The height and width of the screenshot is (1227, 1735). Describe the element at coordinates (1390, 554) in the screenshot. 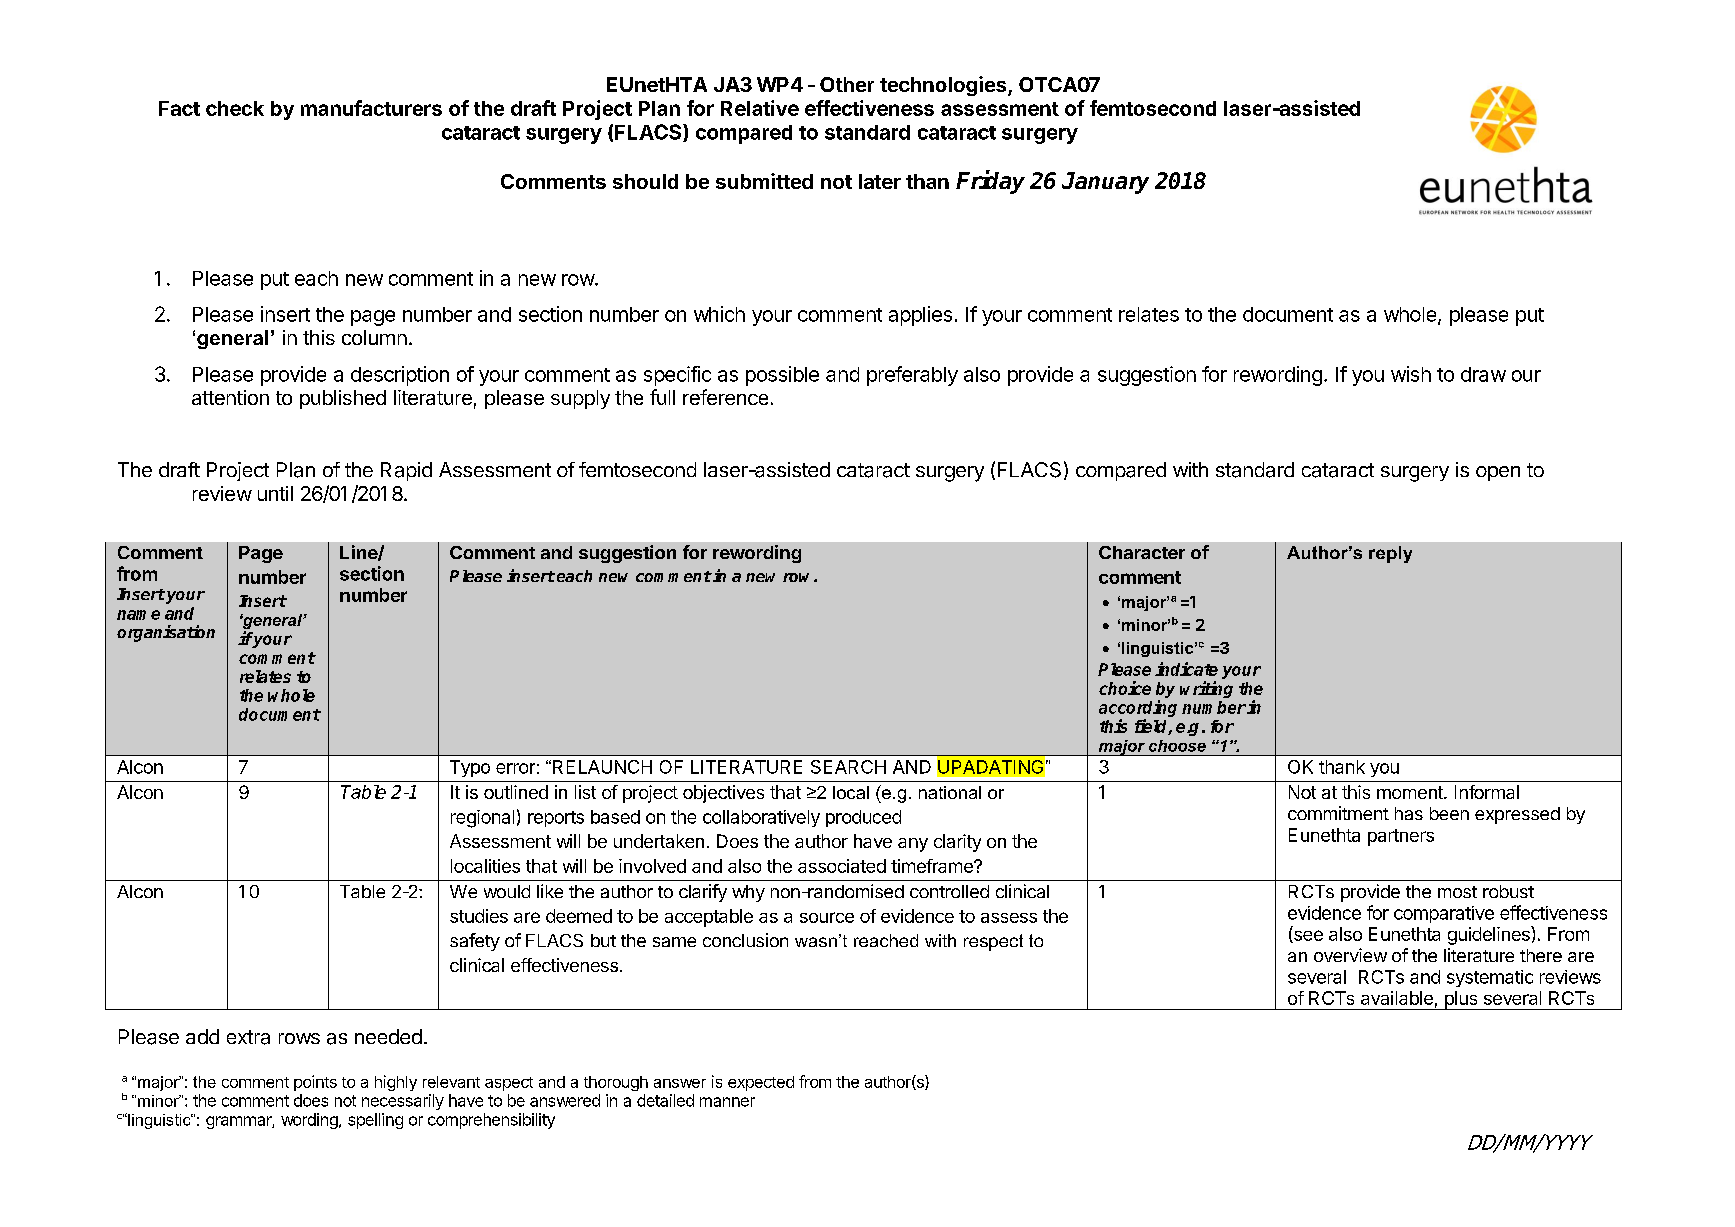

I see `reply` at that location.
